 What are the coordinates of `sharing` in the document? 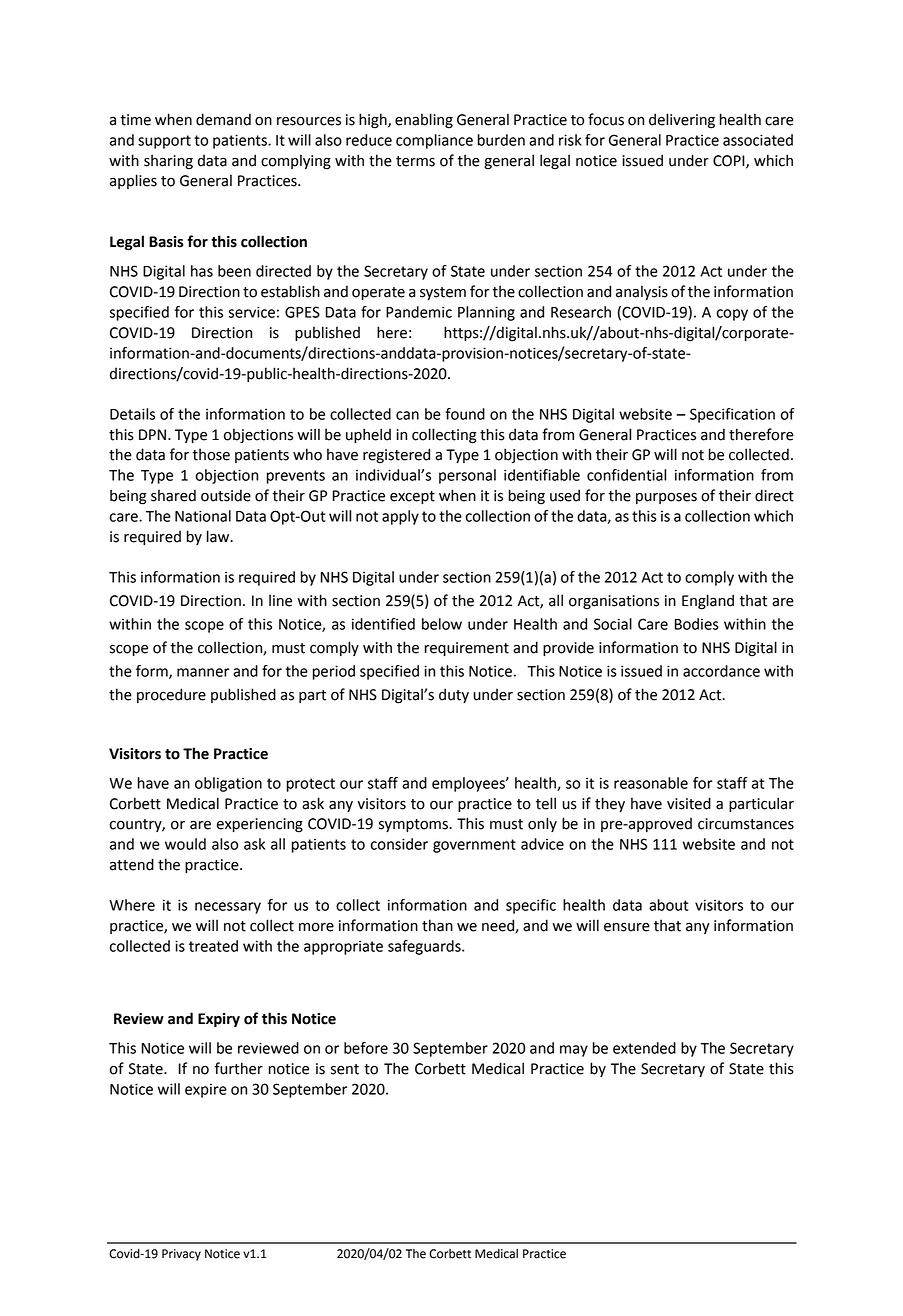 It's located at (168, 162).
